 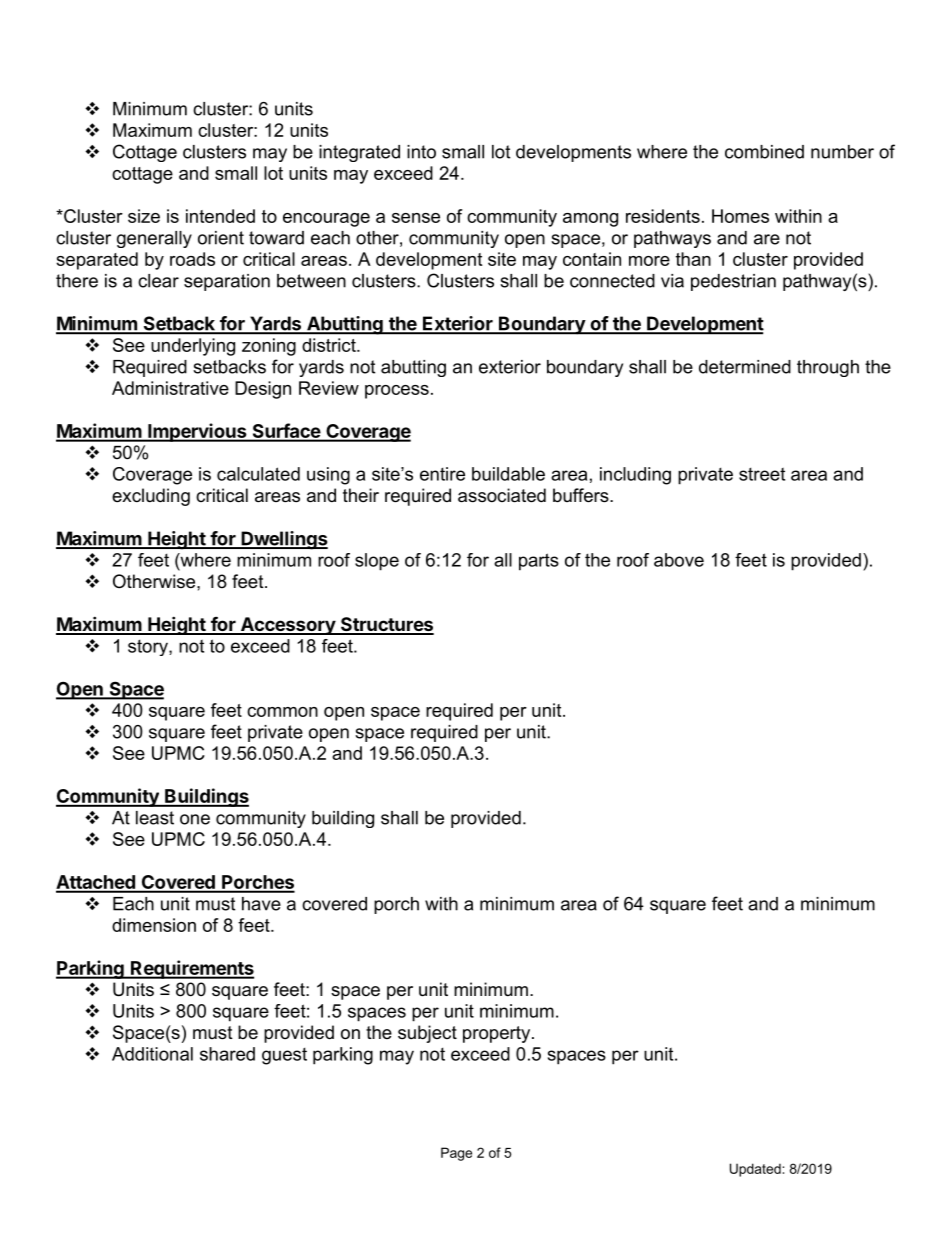 What do you see at coordinates (386, 625) in the image?
I see `Structures` at bounding box center [386, 625].
